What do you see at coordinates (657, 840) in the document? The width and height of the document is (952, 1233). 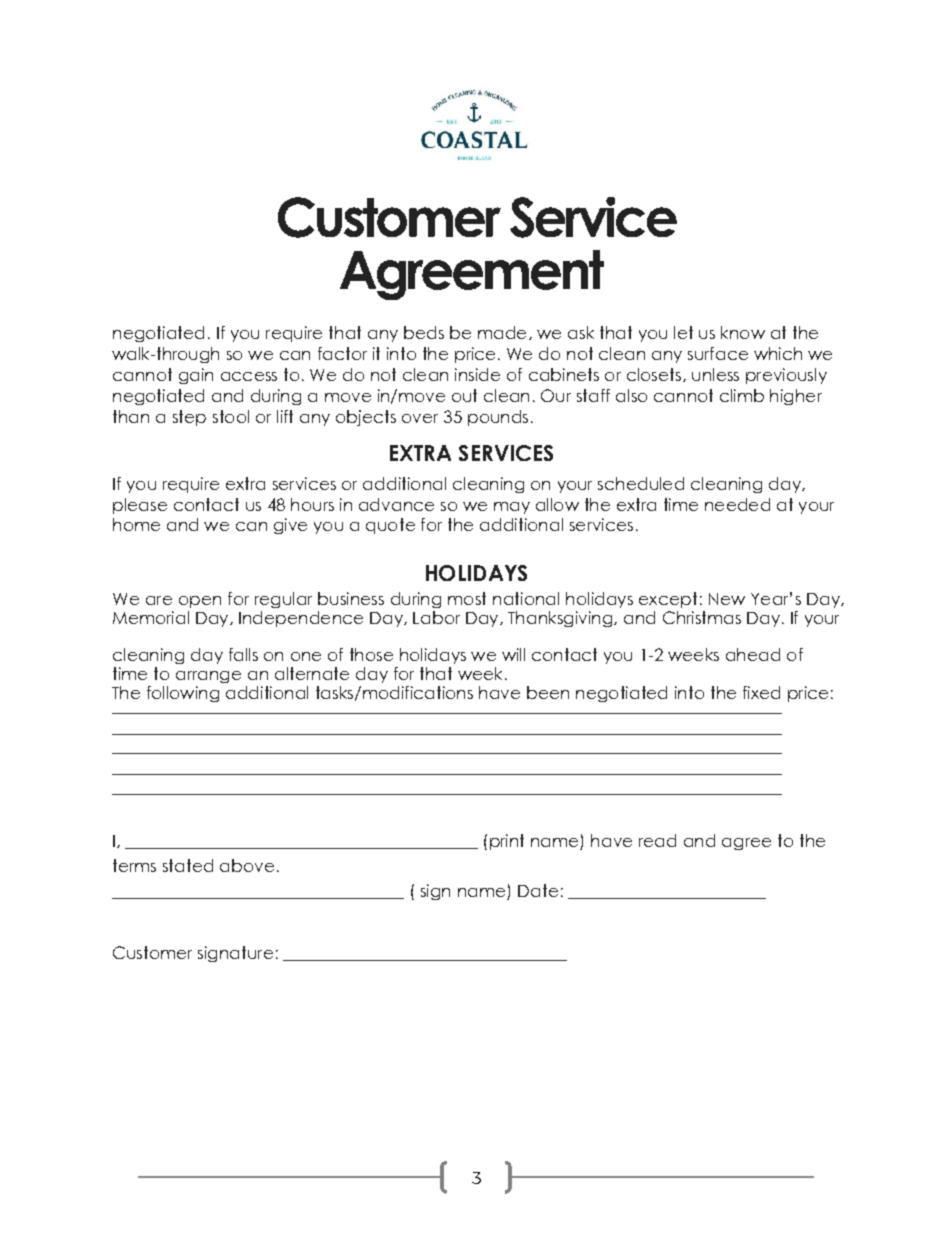 I see `read` at bounding box center [657, 840].
